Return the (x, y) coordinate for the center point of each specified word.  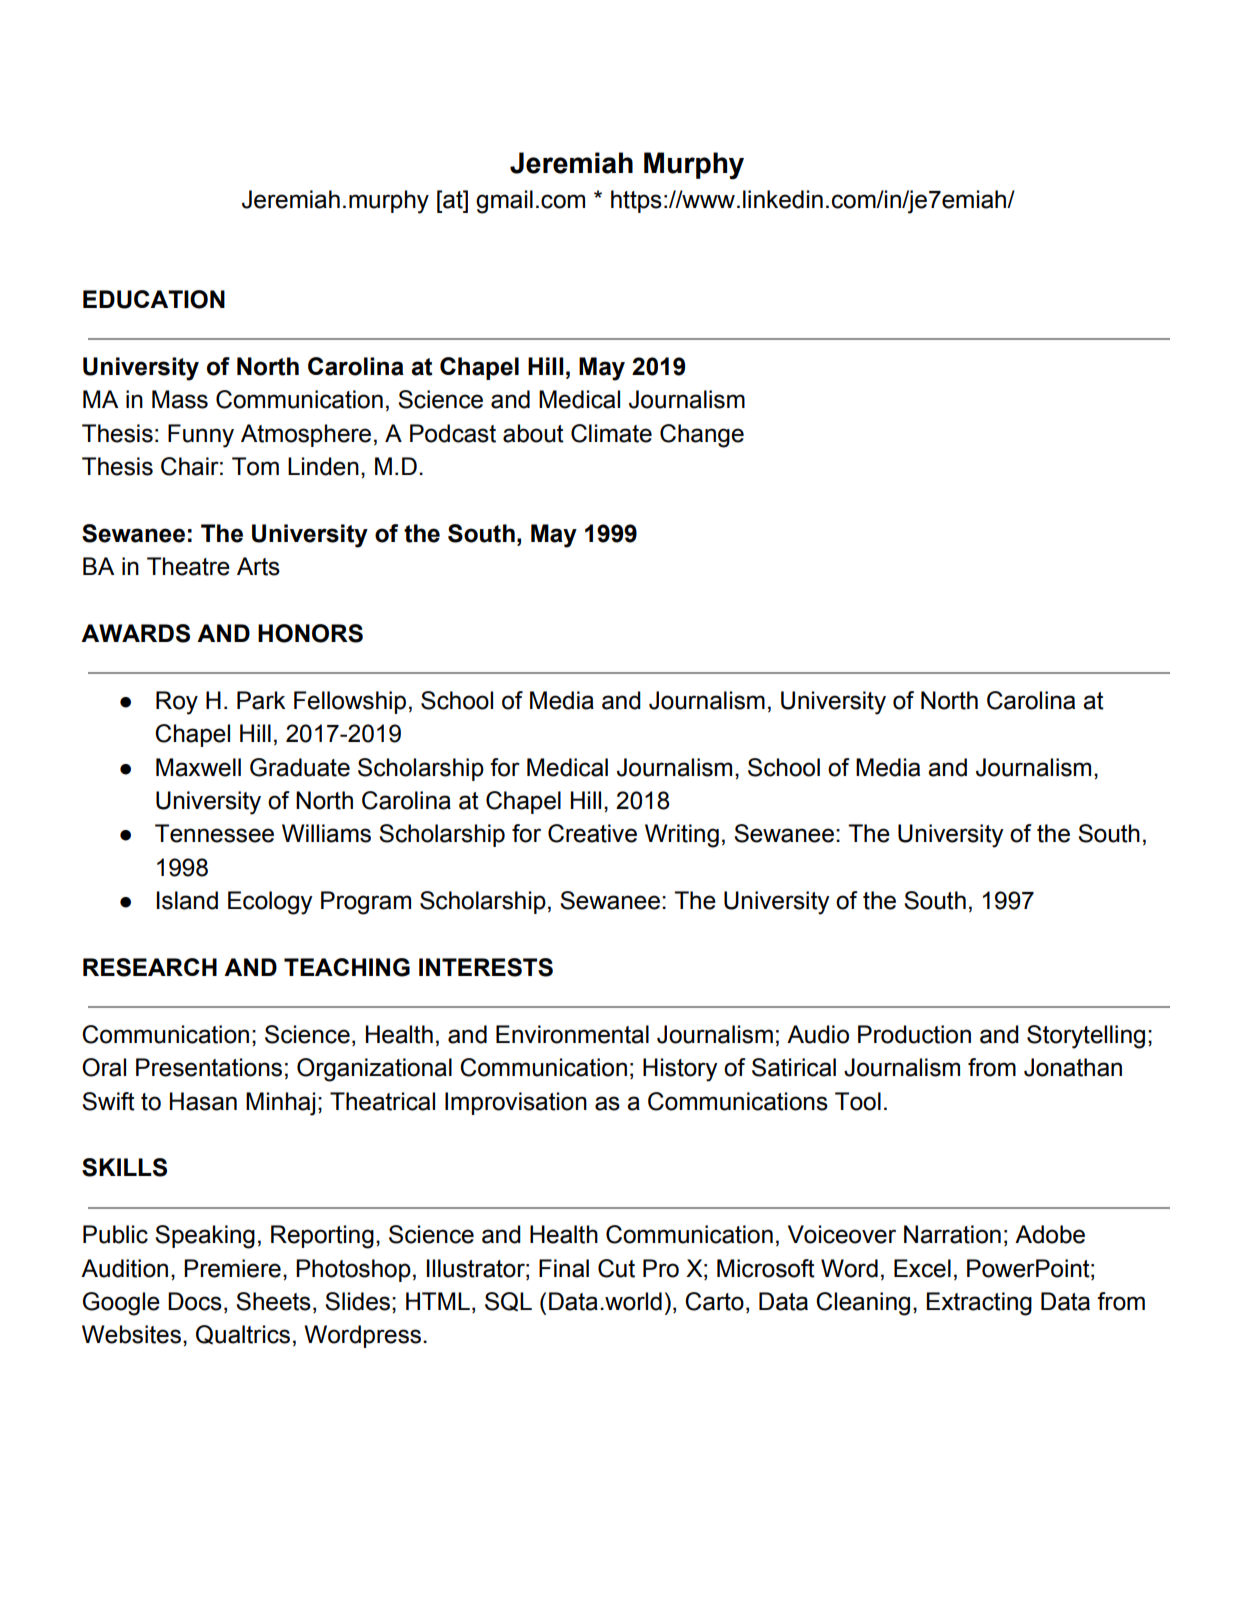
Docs (195, 1301)
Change (702, 436)
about (533, 433)
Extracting (979, 1304)
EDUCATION (154, 299)
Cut (616, 1268)
